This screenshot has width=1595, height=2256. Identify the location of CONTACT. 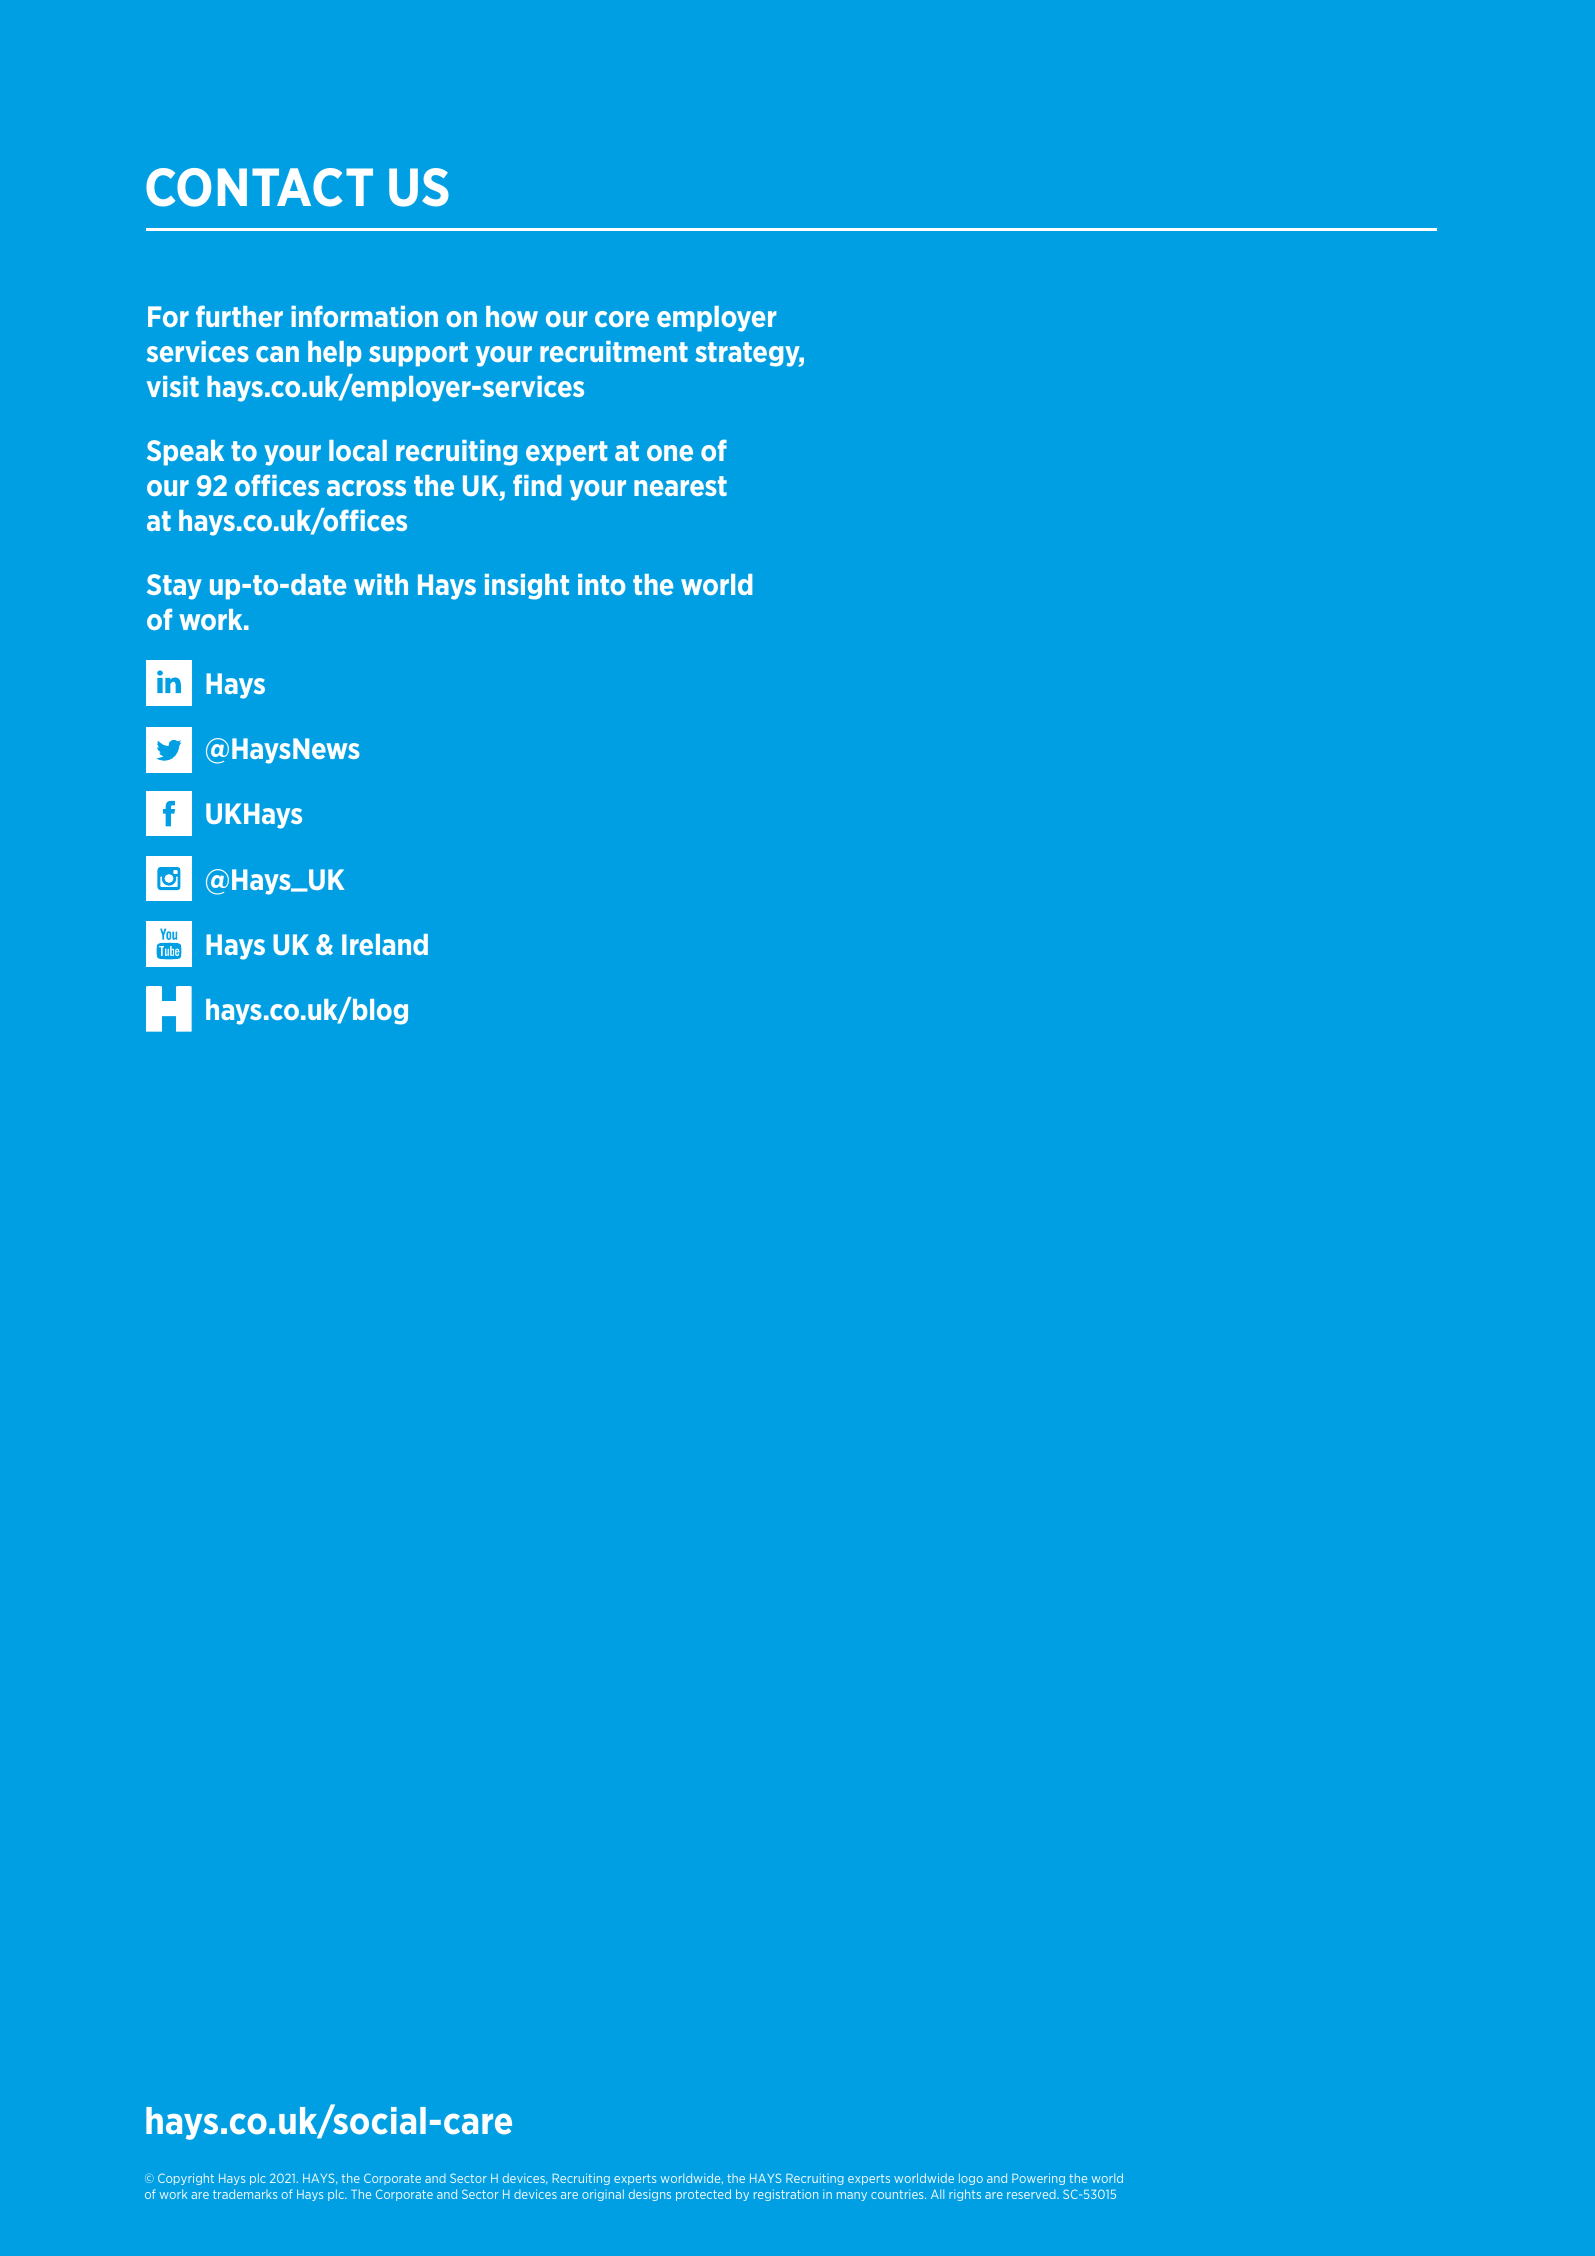
(259, 187).
